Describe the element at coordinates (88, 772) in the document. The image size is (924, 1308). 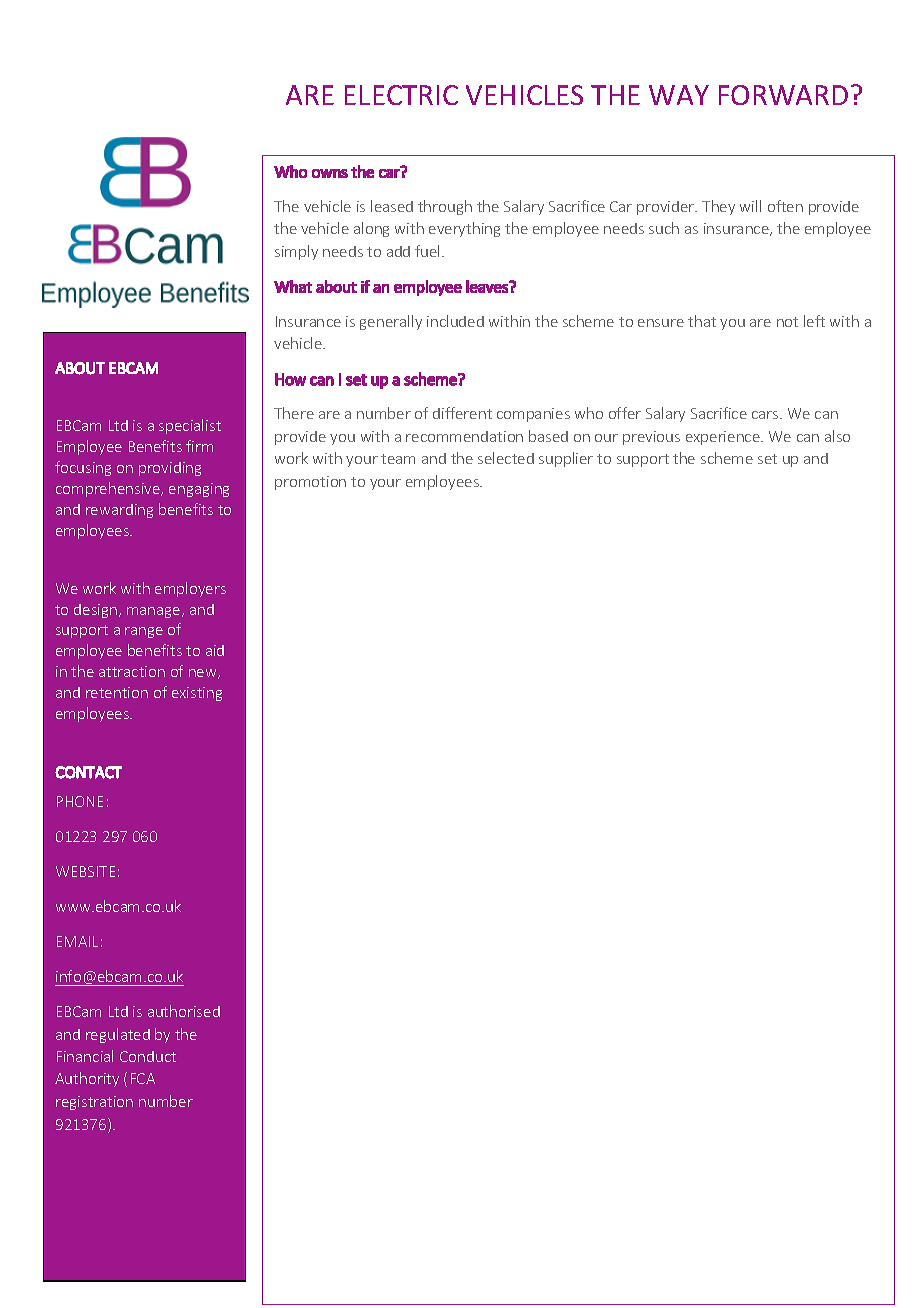
I see `CONTACT` at that location.
